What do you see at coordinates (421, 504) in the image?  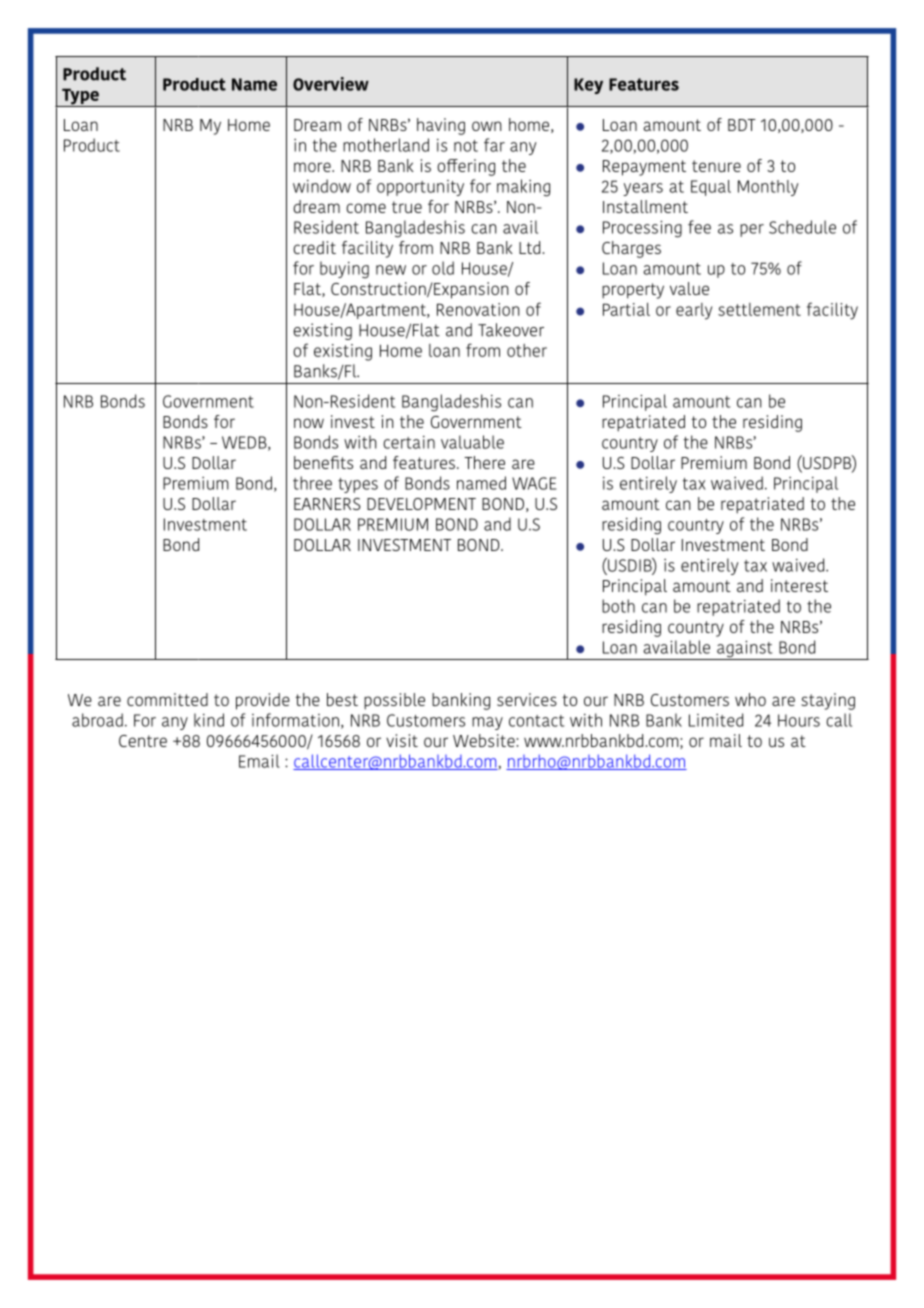 I see `DEVELOPMENT` at bounding box center [421, 504].
